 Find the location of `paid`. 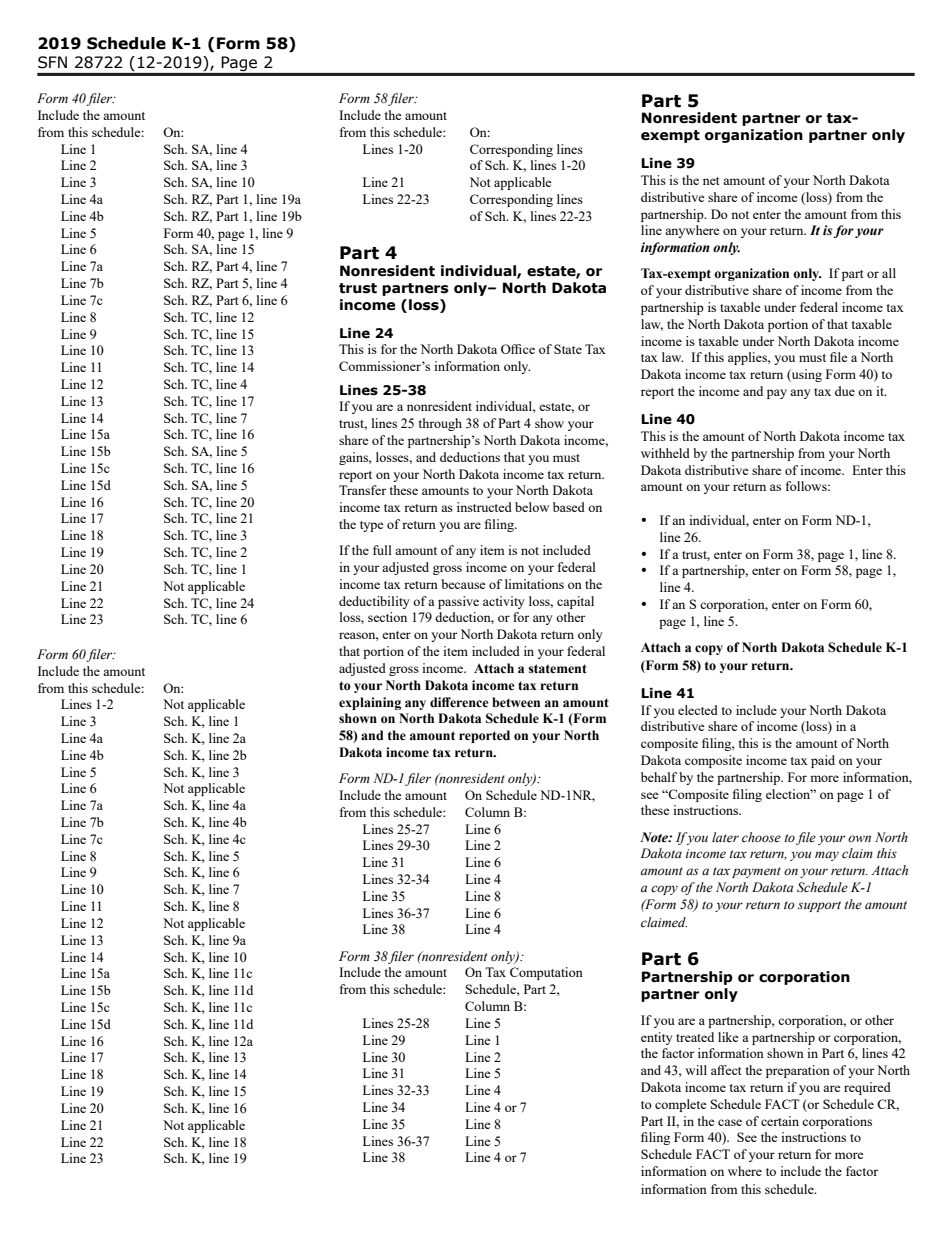

paid is located at coordinates (823, 761).
